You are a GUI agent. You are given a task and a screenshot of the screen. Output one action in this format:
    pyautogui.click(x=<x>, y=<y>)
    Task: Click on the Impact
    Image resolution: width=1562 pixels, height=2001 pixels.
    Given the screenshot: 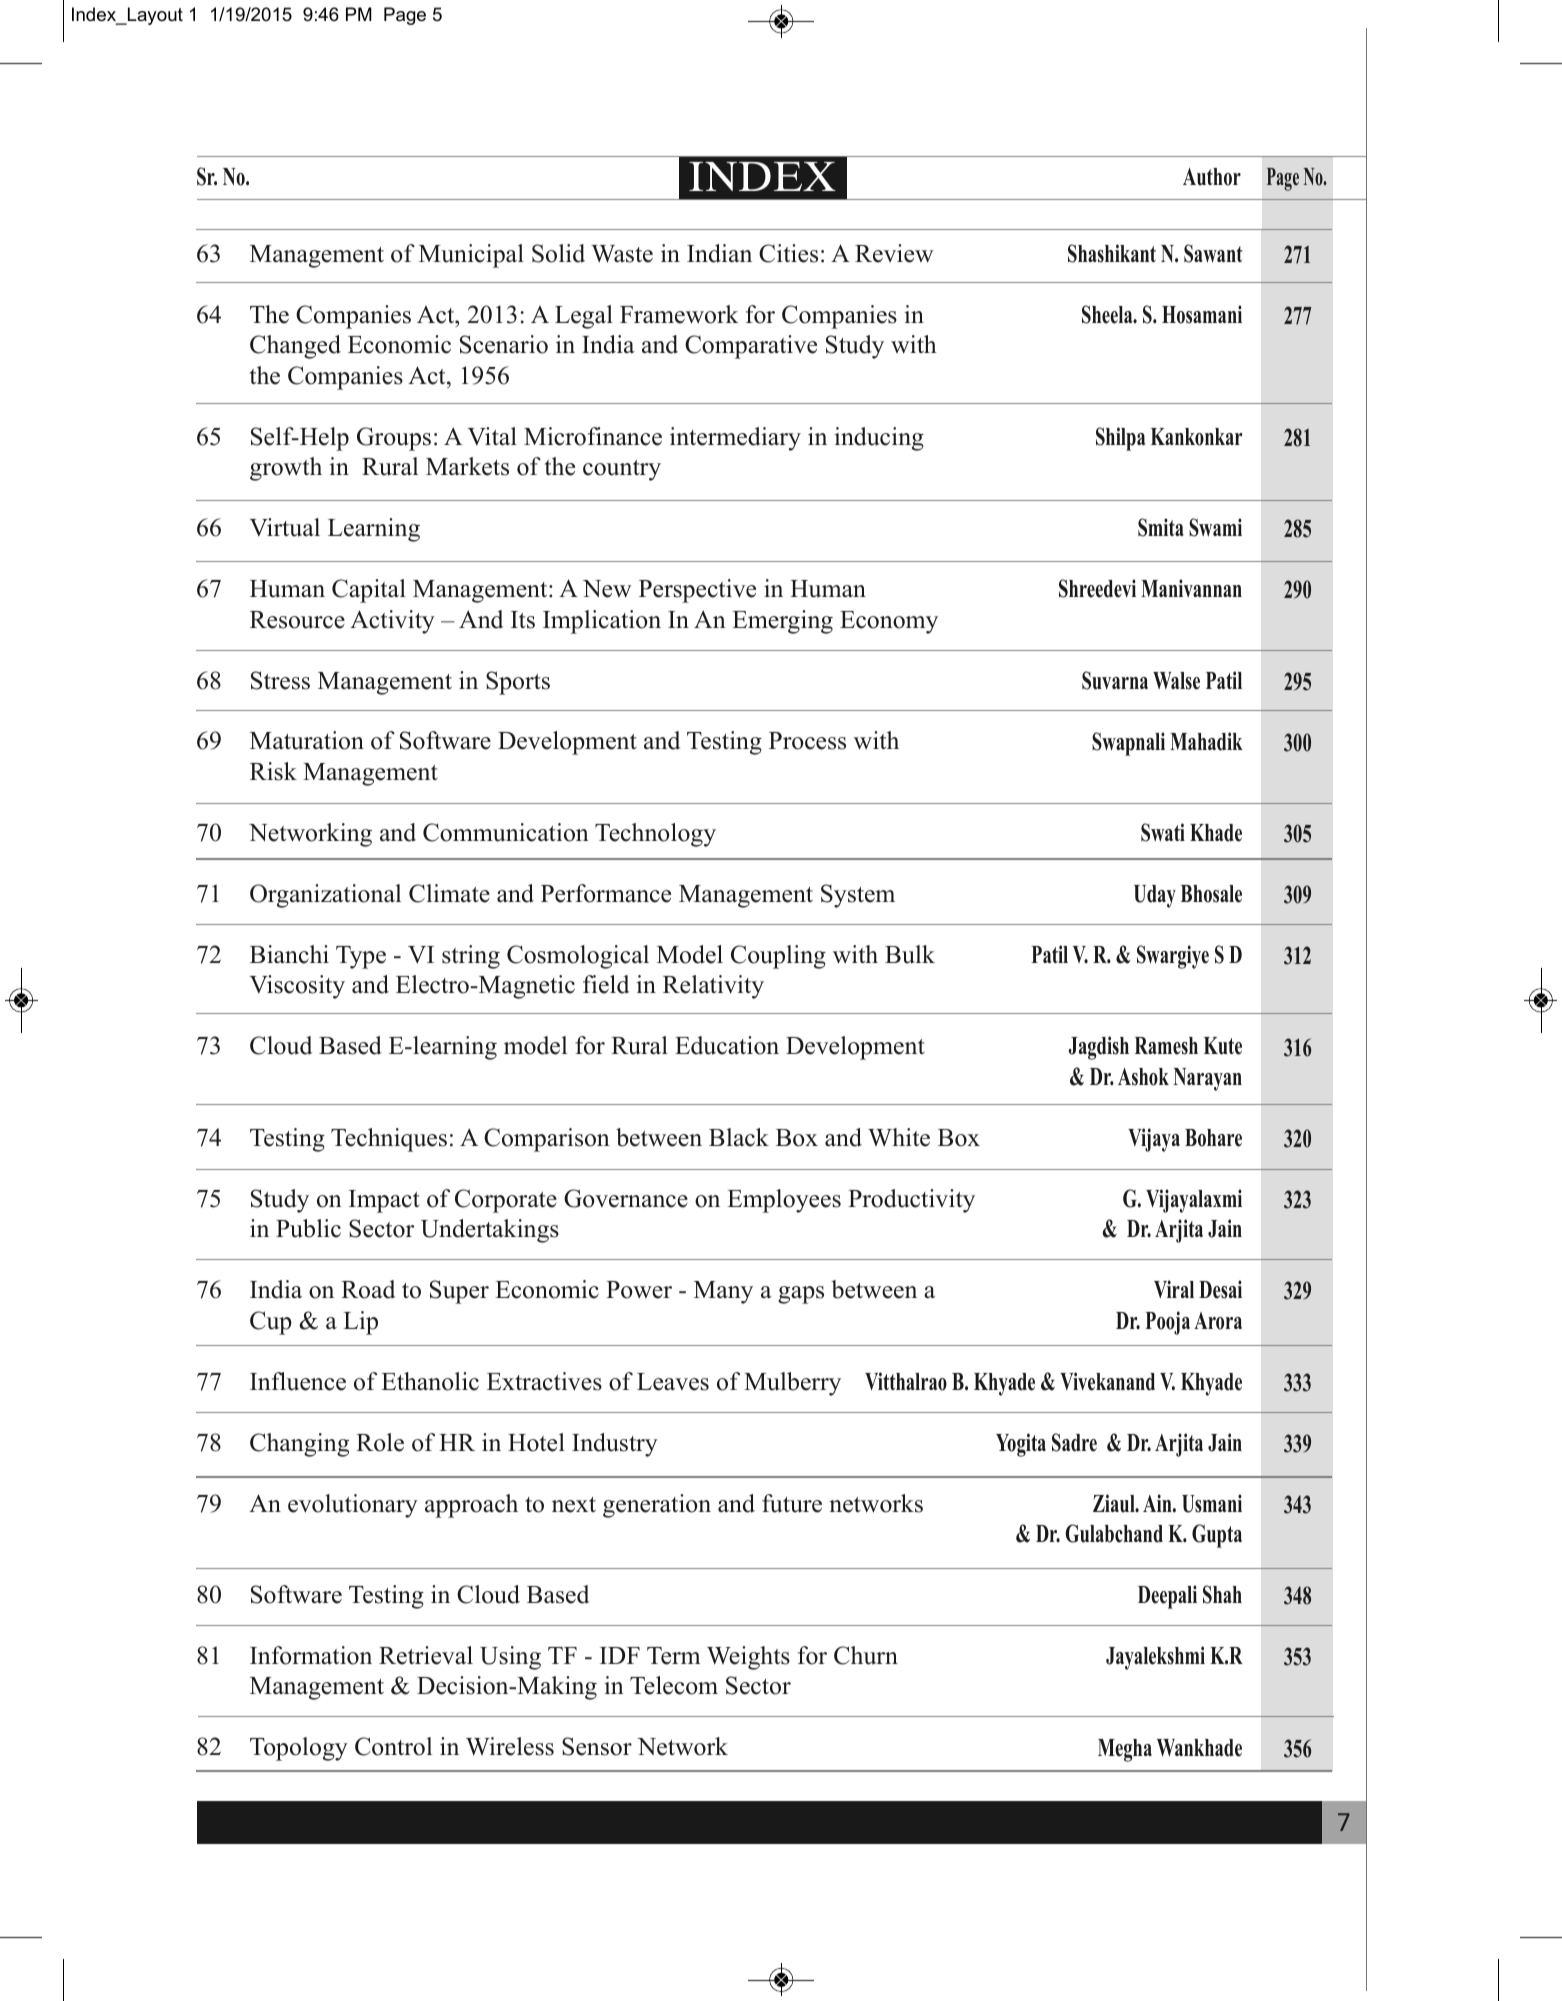 What is the action you would take?
    pyautogui.click(x=384, y=1201)
